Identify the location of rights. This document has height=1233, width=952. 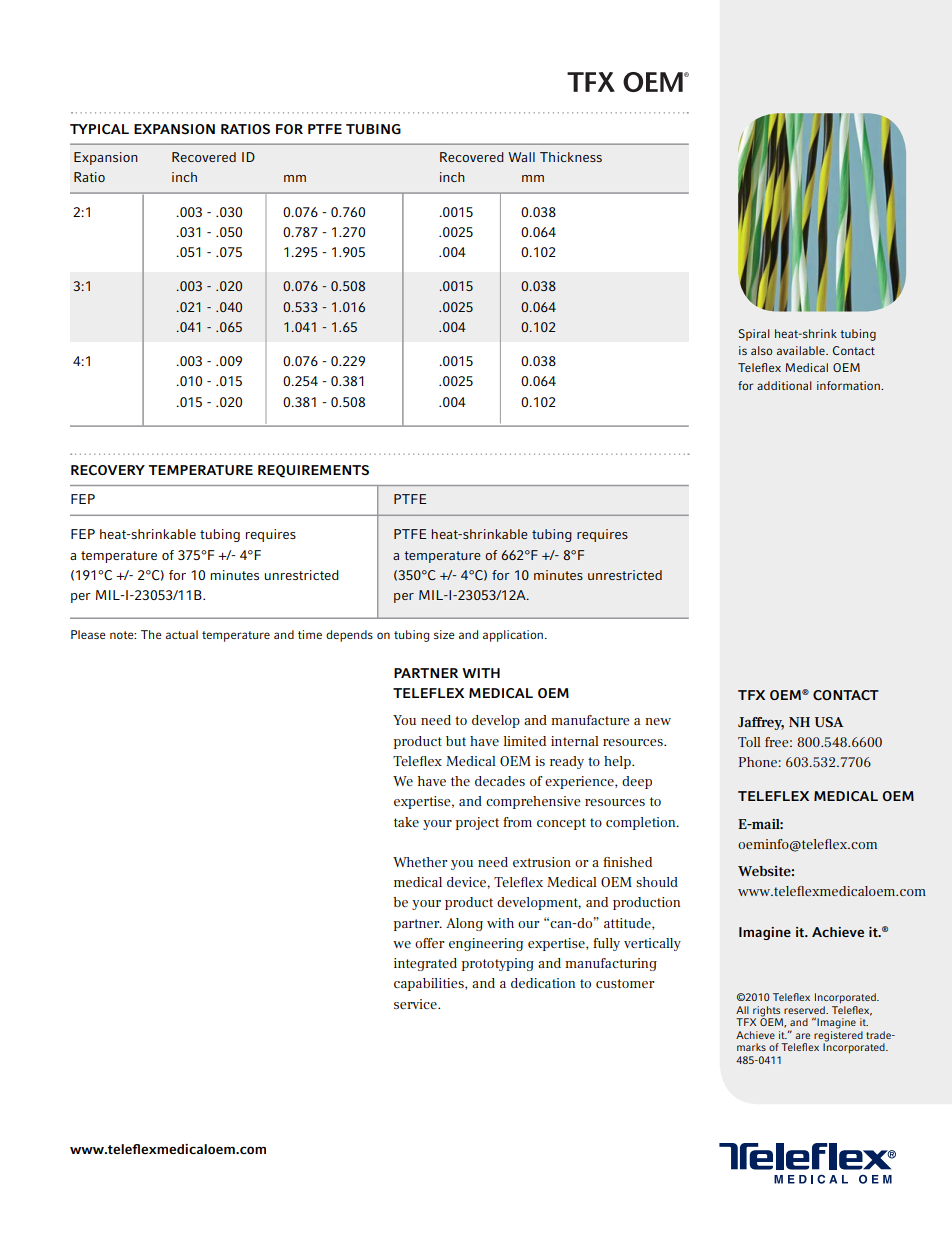
(768, 1012).
